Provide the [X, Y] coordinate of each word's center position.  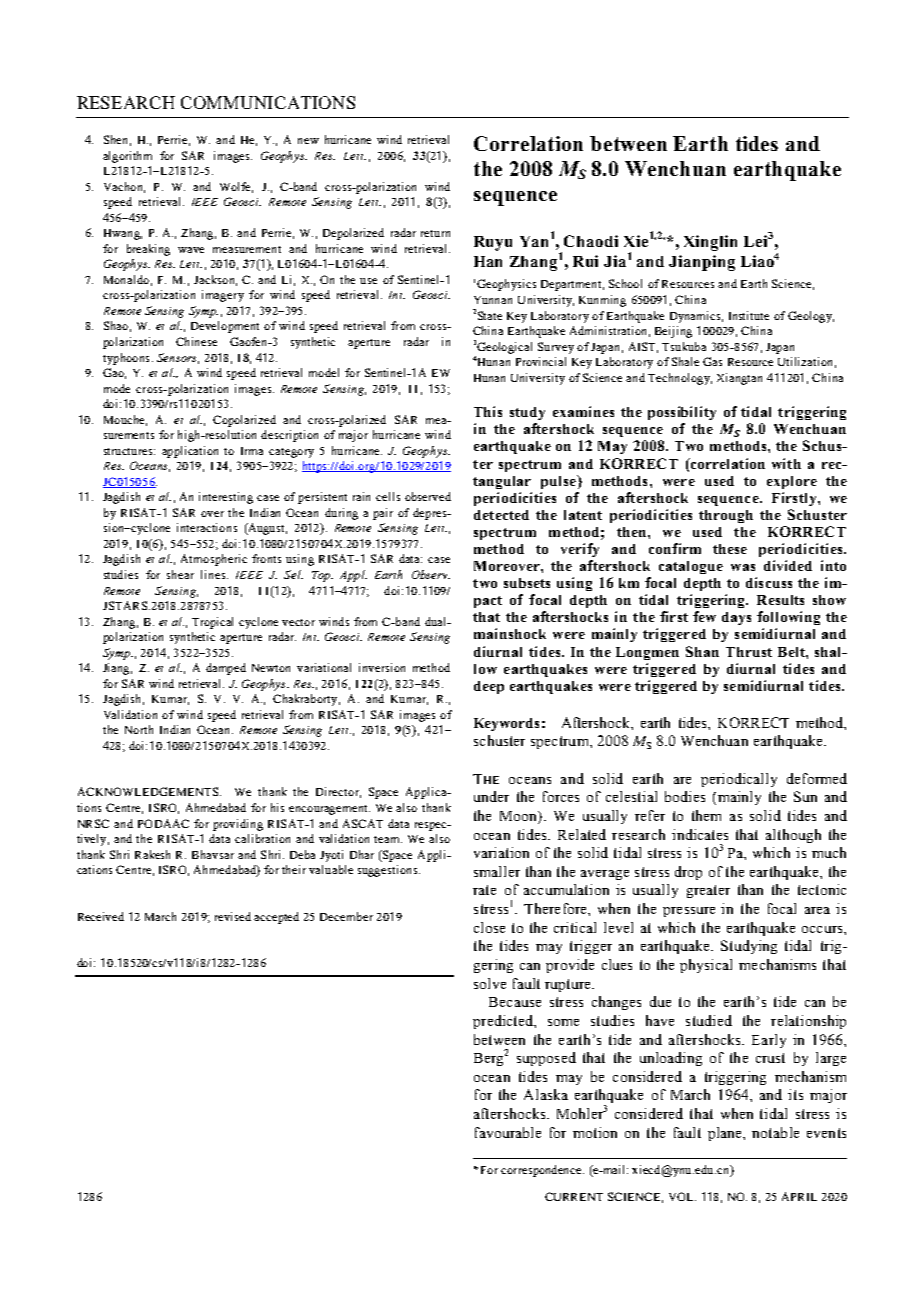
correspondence [542, 1171]
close [489, 927]
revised [233, 916]
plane [726, 1134]
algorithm [127, 157]
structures [129, 451]
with [786, 463]
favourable [508, 1132]
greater [708, 891]
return [435, 233]
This [488, 411]
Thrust [749, 652]
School [625, 283]
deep [489, 687]
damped [226, 669]
